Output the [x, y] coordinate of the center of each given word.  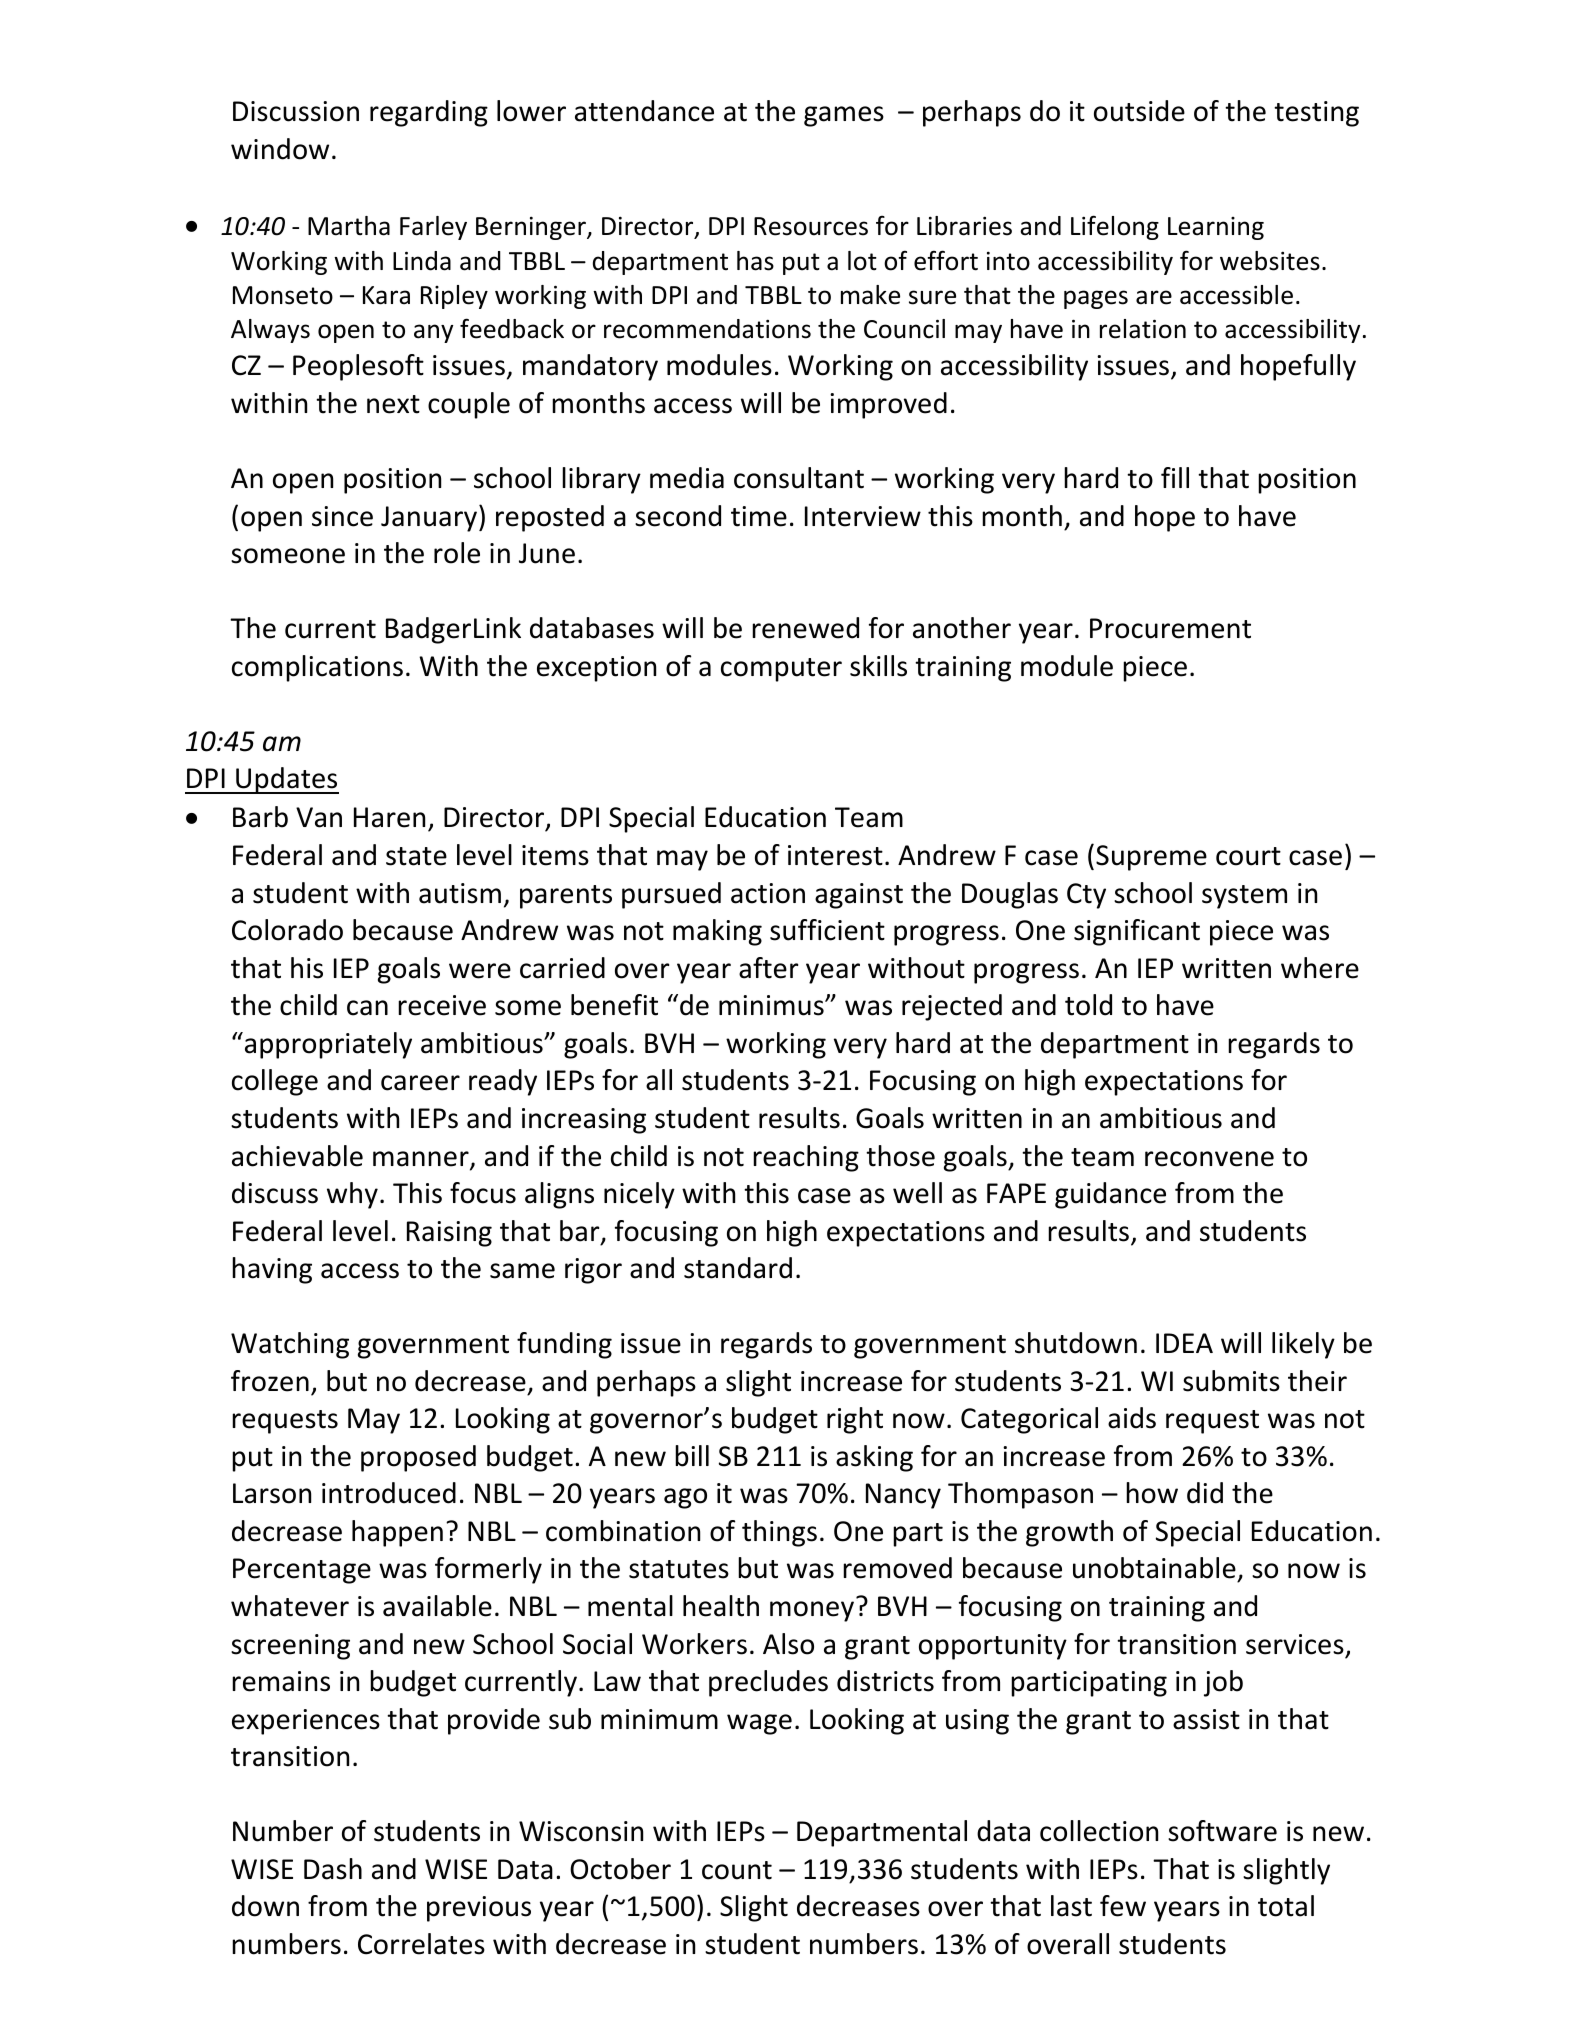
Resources [811, 226]
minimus [772, 1005]
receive [442, 1005]
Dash [333, 1869]
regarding [429, 113]
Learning [1216, 228]
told [1088, 1005]
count [737, 1870]
